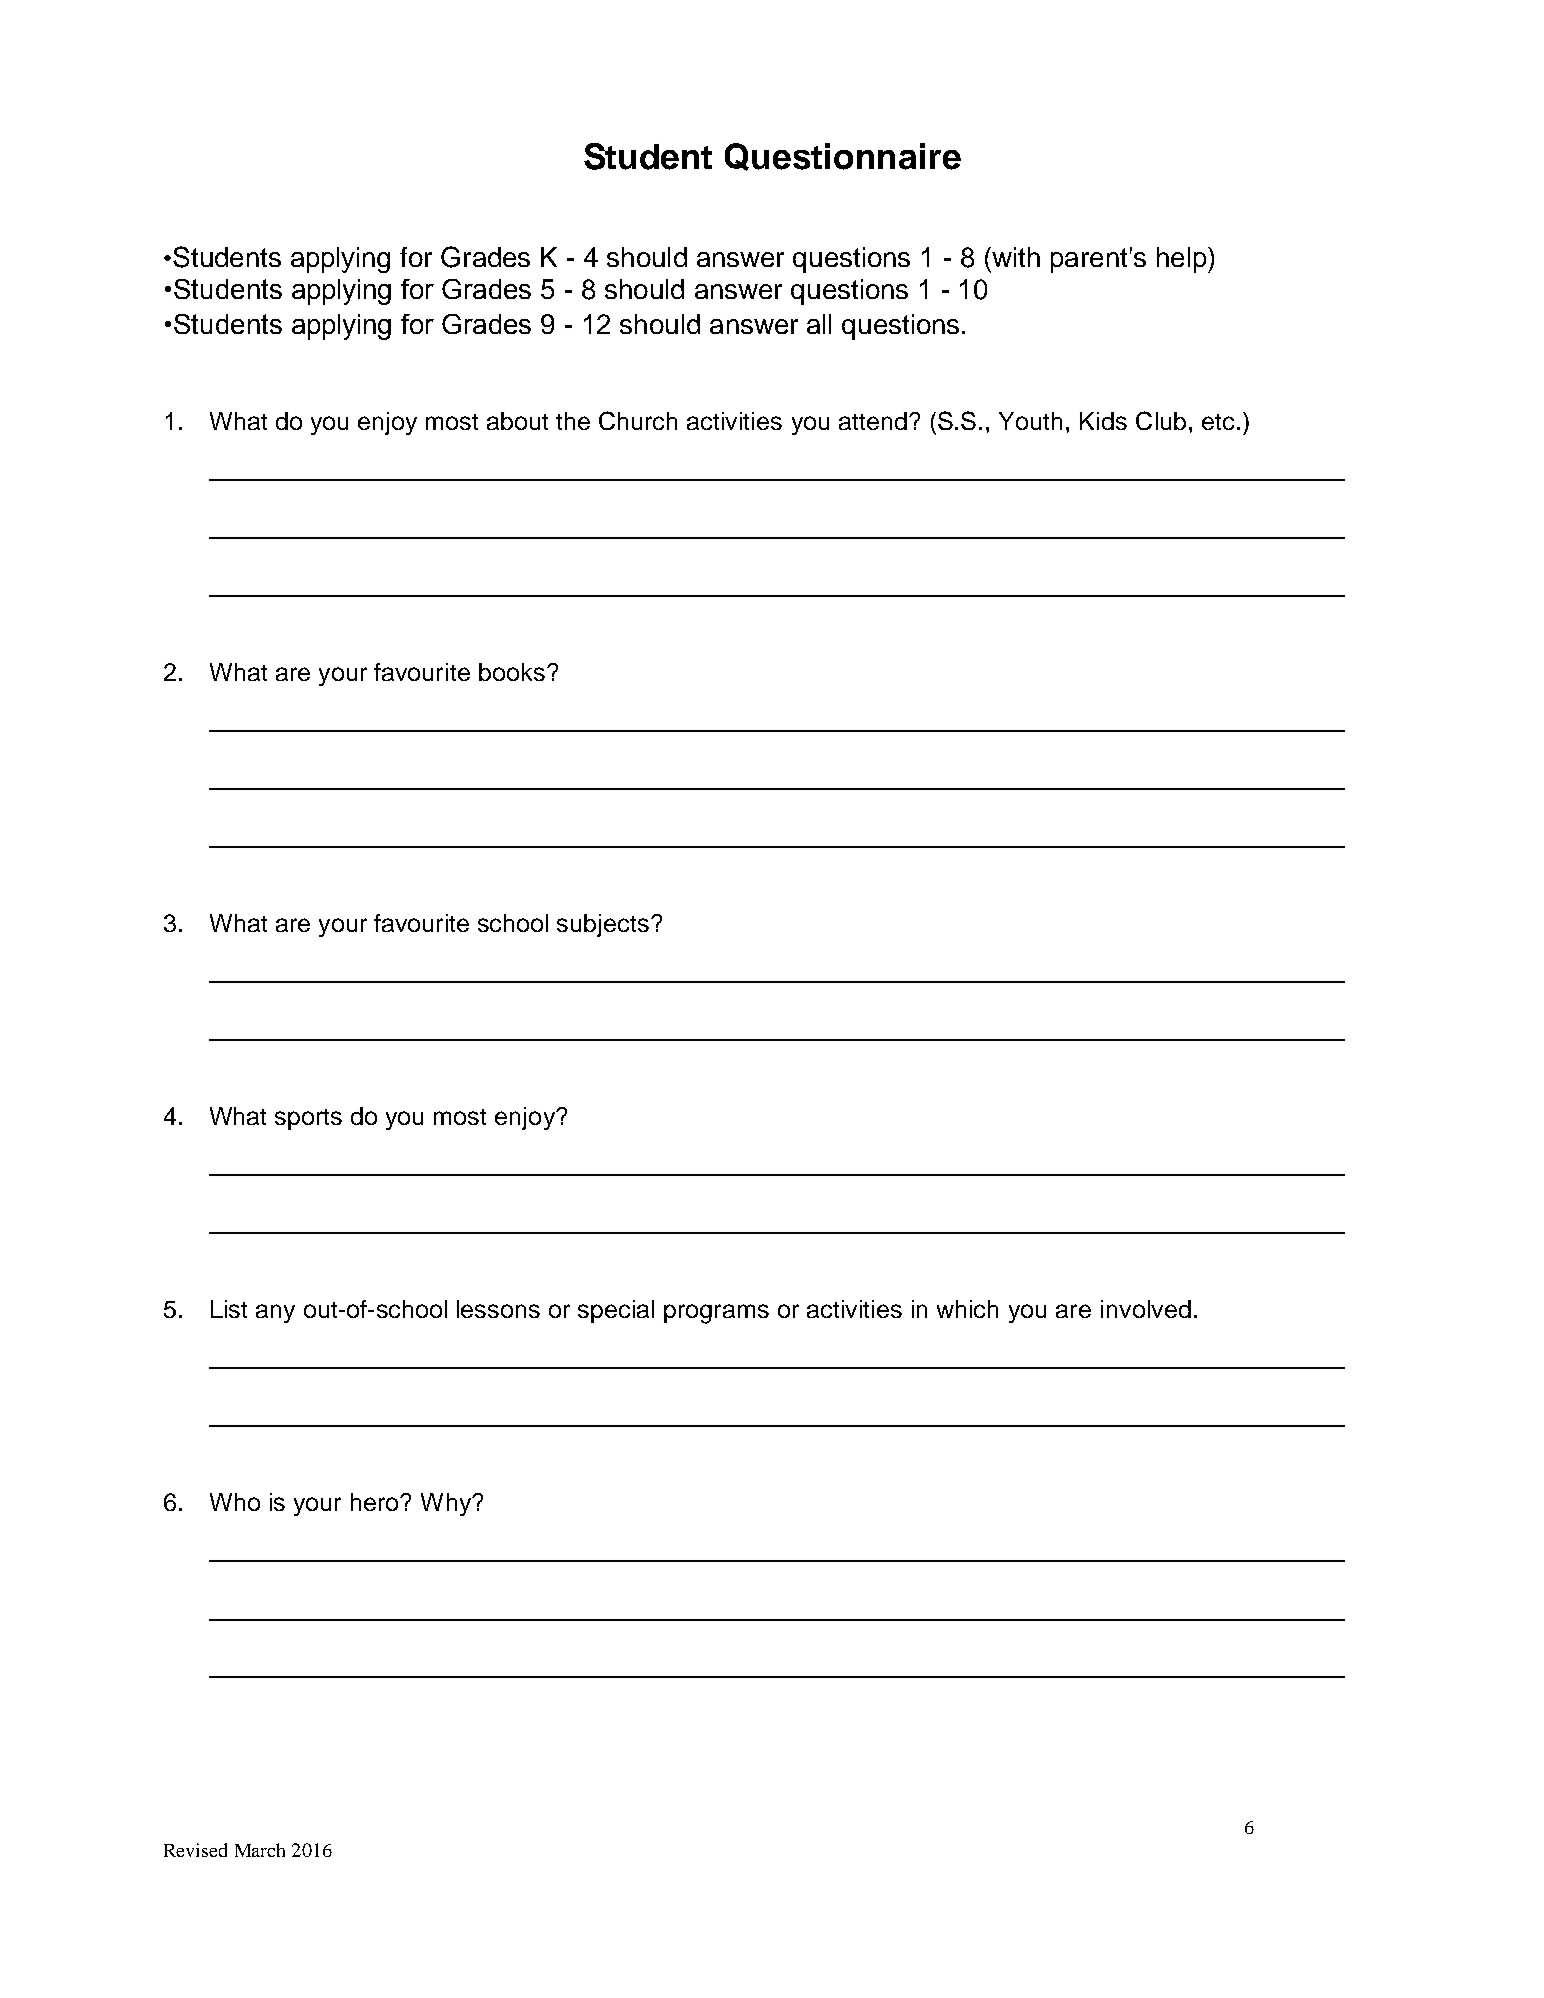 The image size is (1544, 1998). Describe the element at coordinates (1103, 421) in the screenshot. I see `Kids` at that location.
